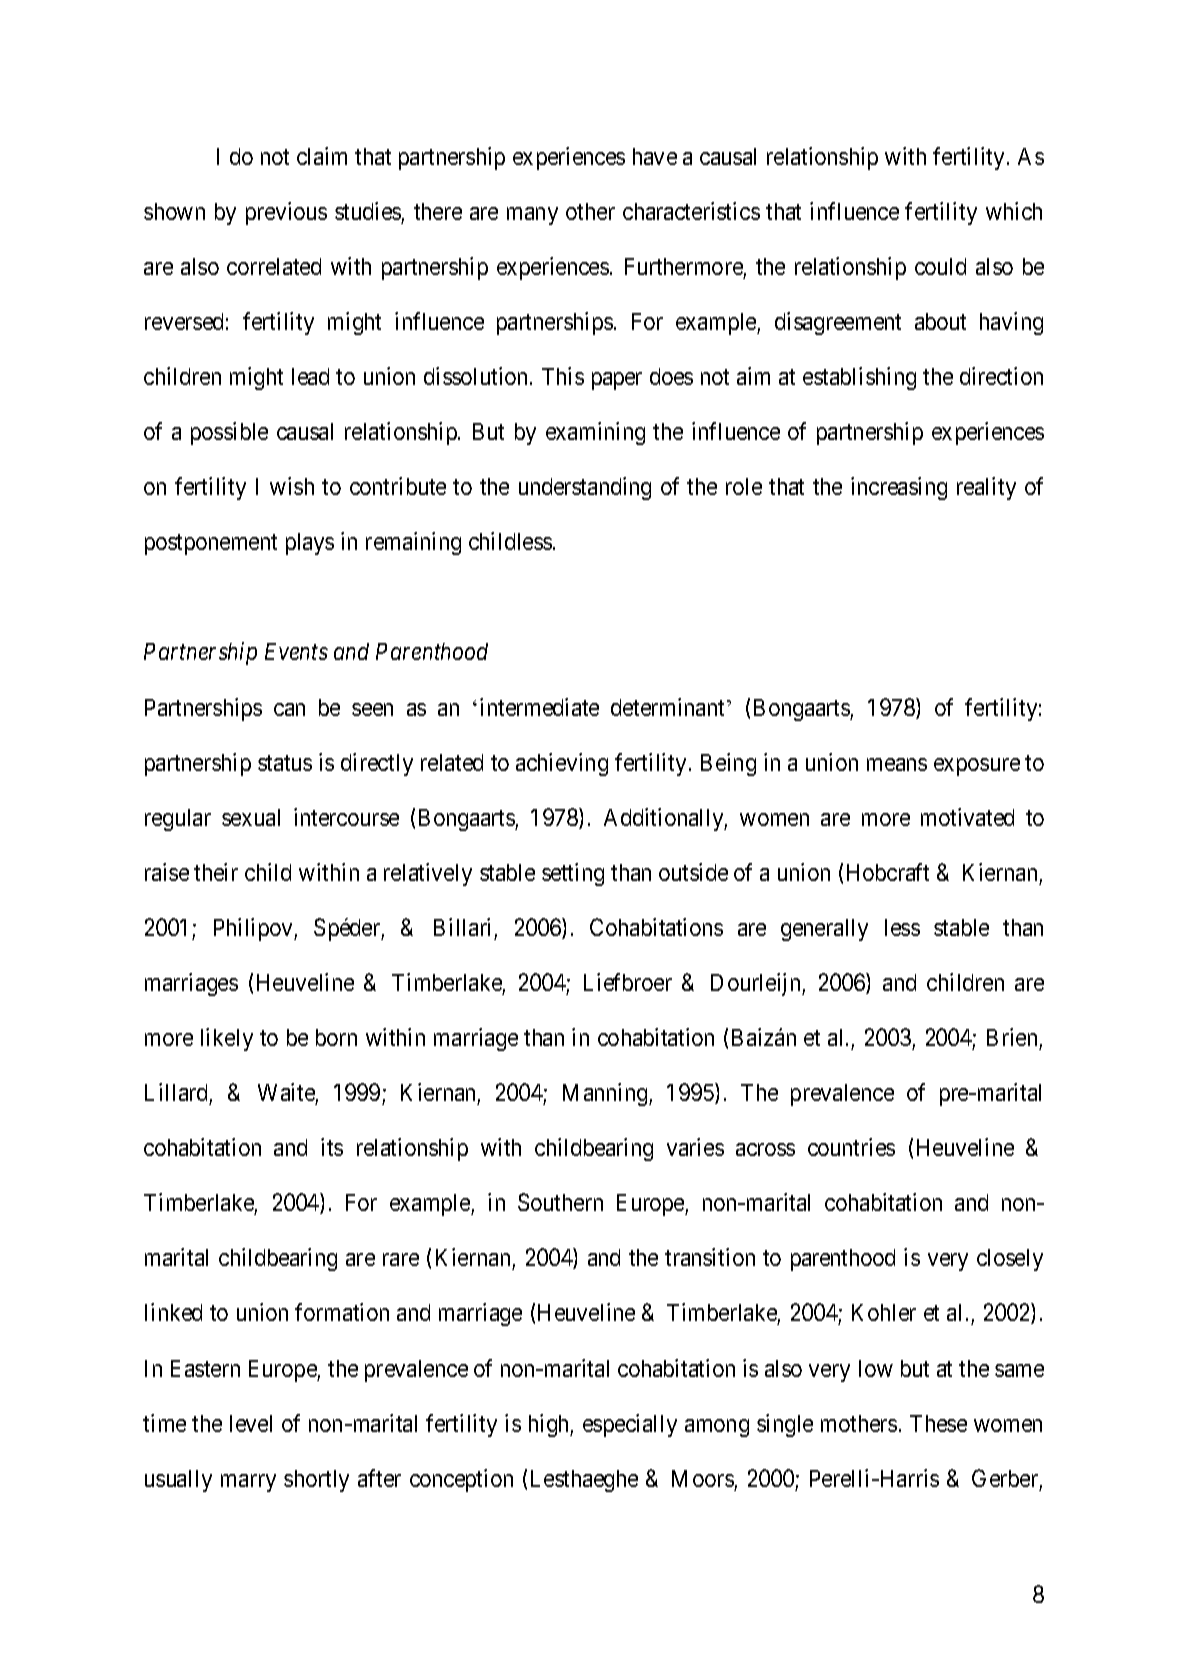  What do you see at coordinates (532, 216) in the page?
I see `many` at bounding box center [532, 216].
